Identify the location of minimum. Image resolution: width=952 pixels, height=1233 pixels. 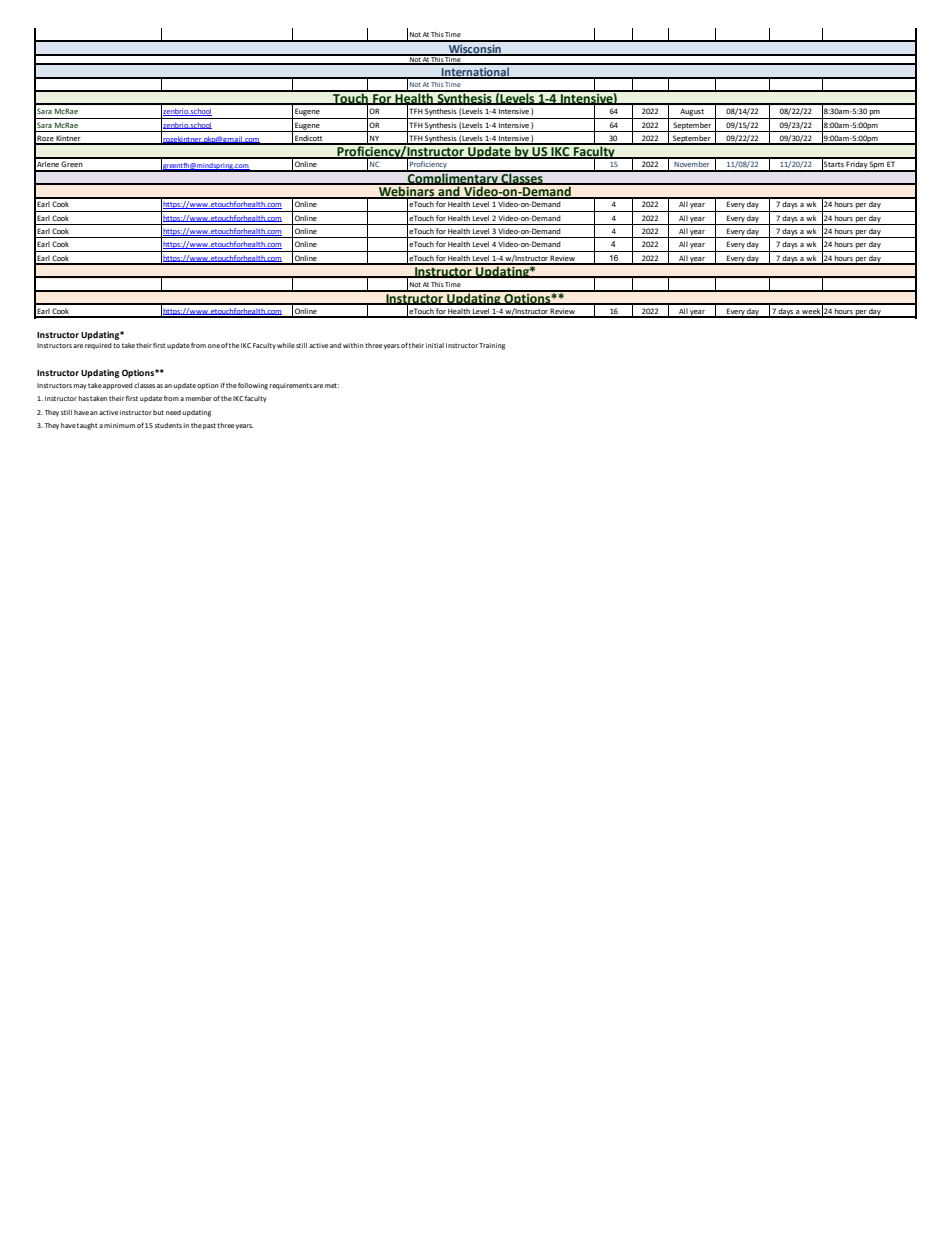
(119, 425).
